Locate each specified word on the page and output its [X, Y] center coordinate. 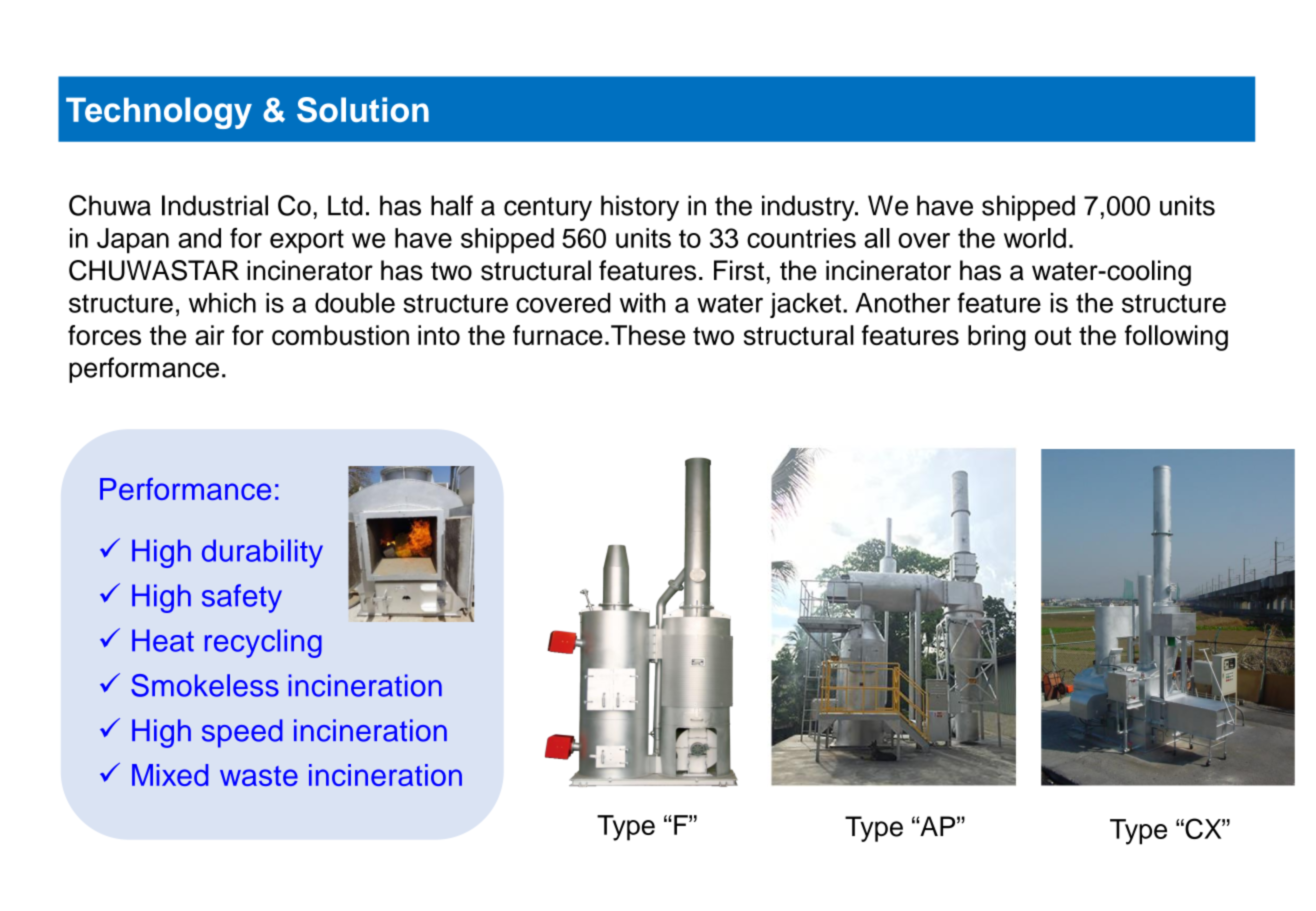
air [210, 335]
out [1053, 336]
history [640, 208]
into [439, 335]
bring [997, 338]
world [1035, 238]
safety [242, 598]
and [199, 238]
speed [242, 733]
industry [809, 208]
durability [262, 553]
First [739, 270]
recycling [263, 643]
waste [259, 776]
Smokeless [205, 685]
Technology [159, 113]
